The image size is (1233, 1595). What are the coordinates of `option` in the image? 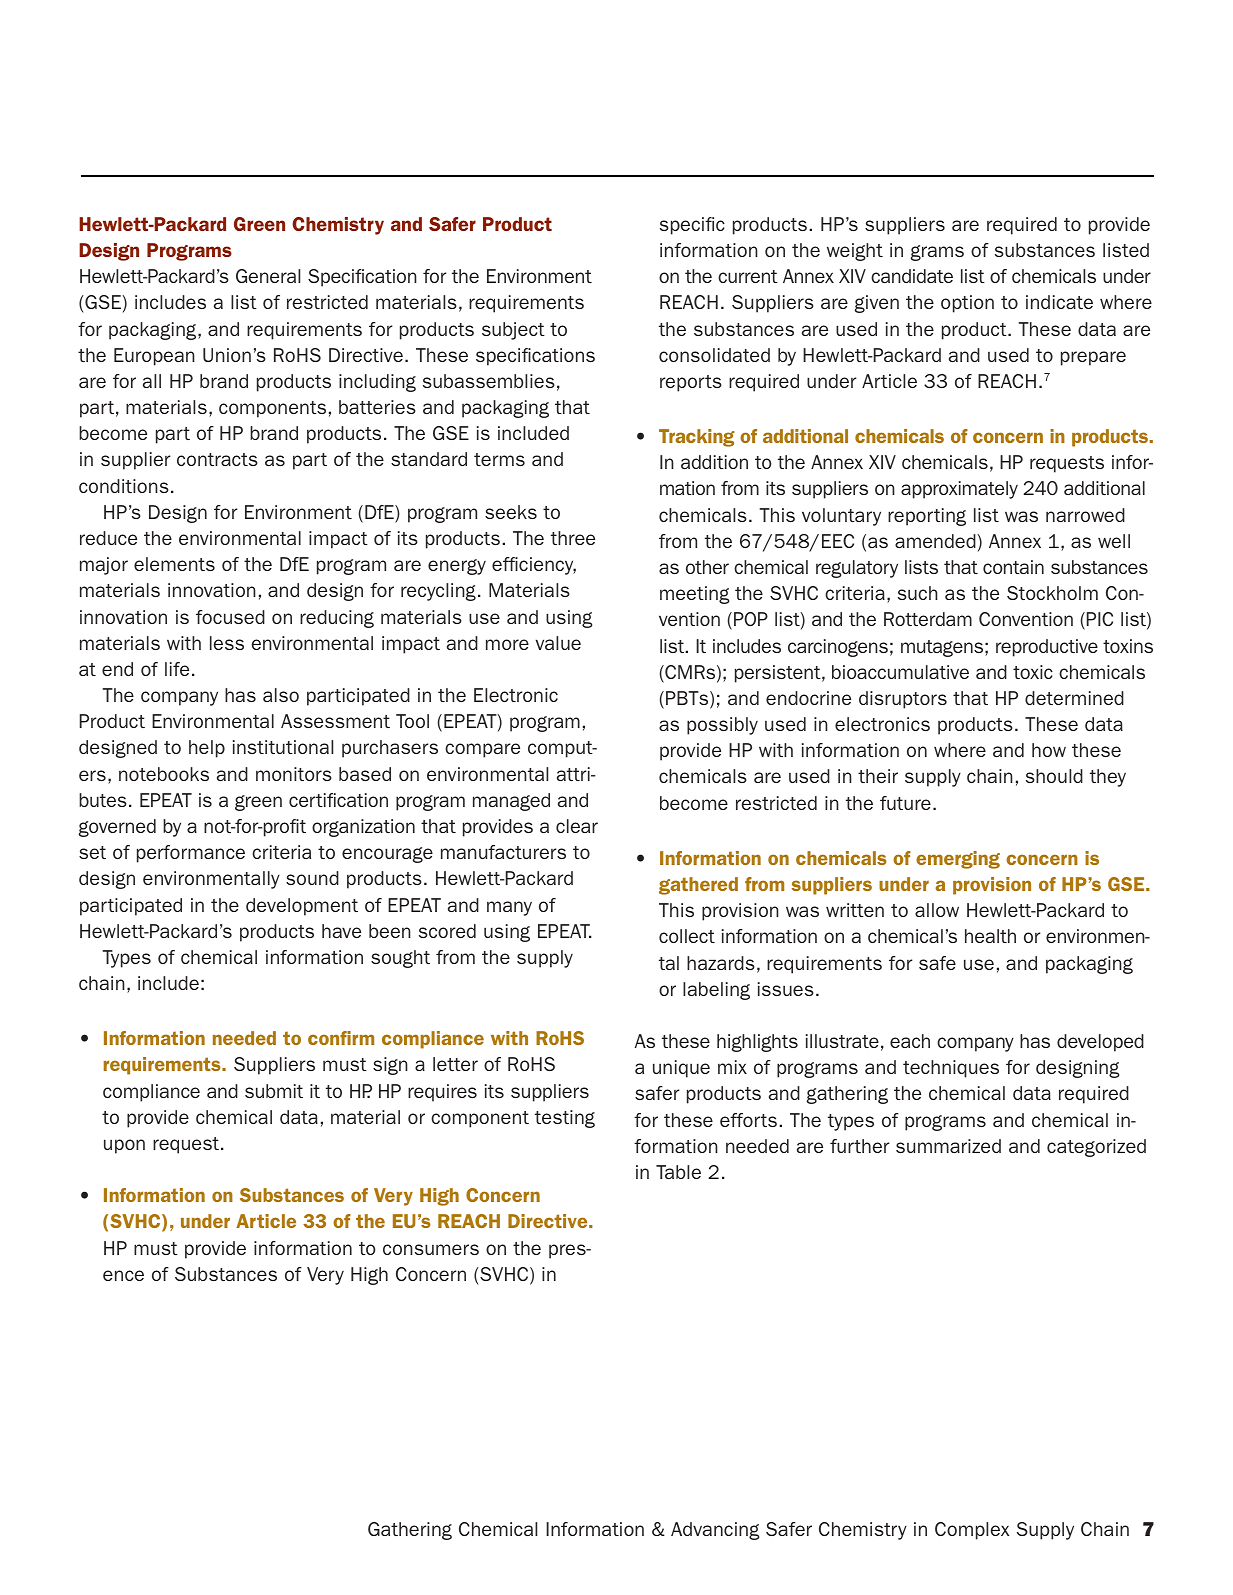 It's located at (967, 304).
